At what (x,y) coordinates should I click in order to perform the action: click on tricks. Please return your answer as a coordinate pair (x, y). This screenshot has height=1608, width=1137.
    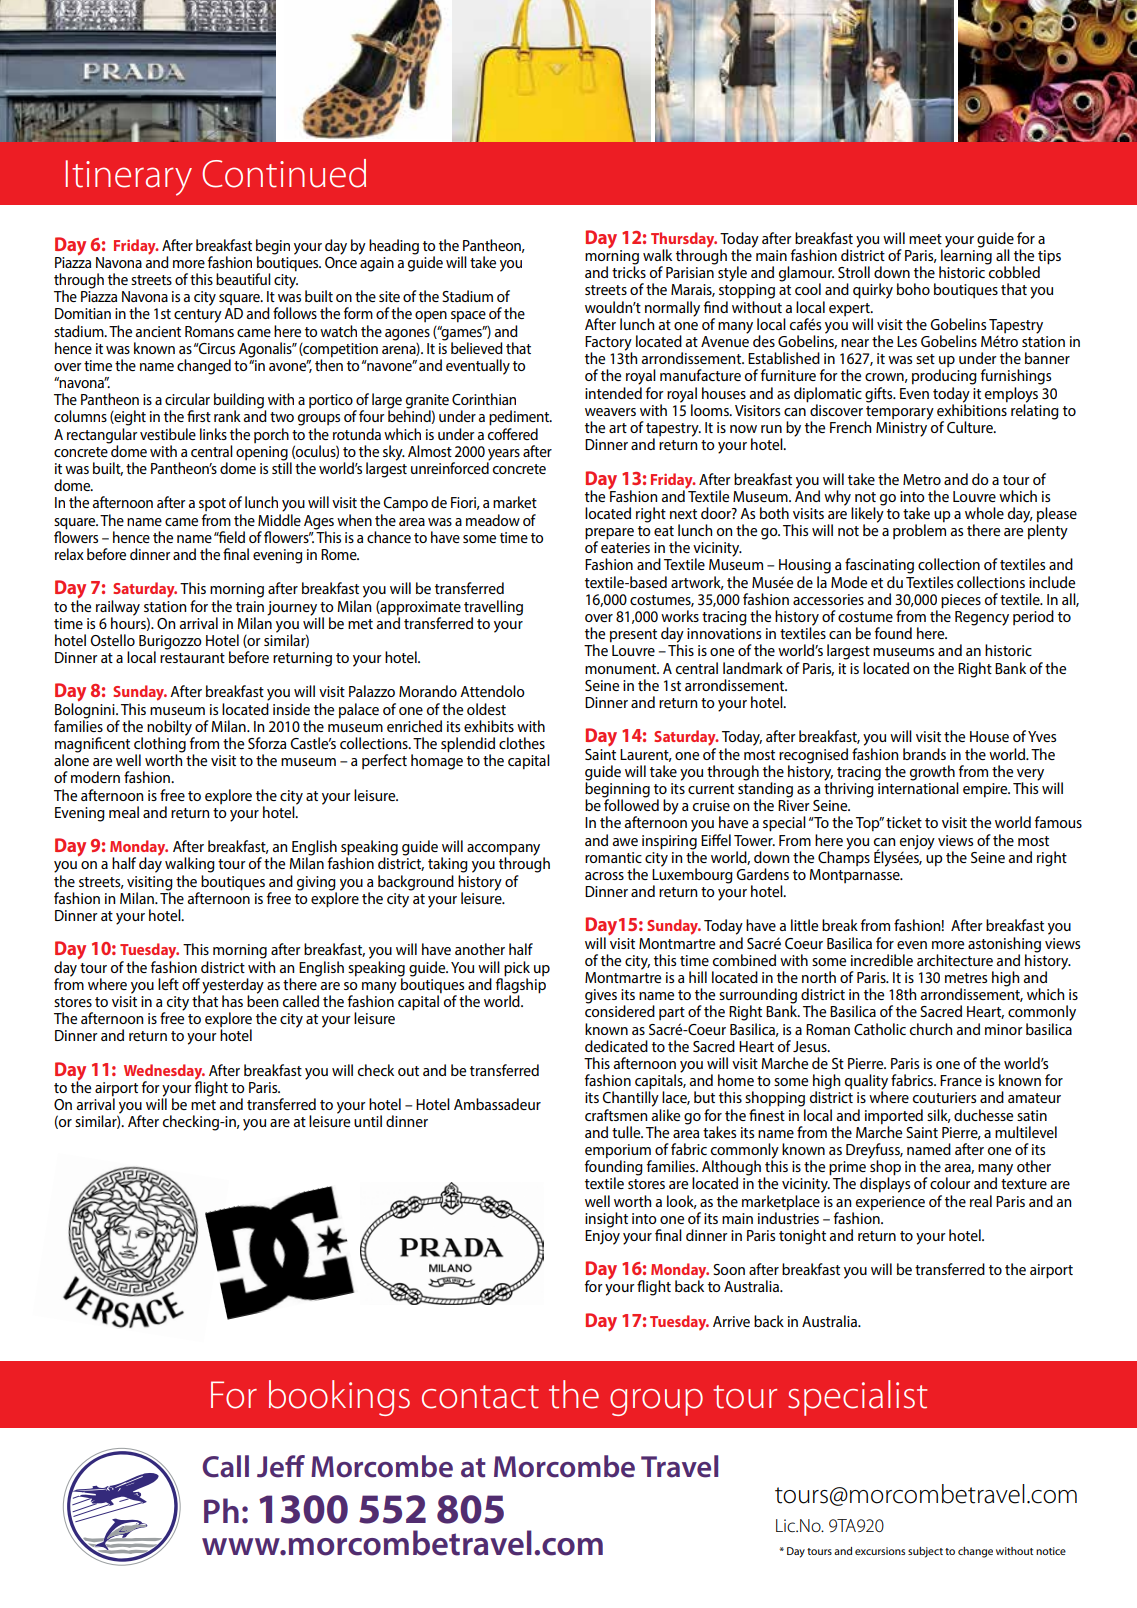
    Looking at the image, I should click on (629, 271).
